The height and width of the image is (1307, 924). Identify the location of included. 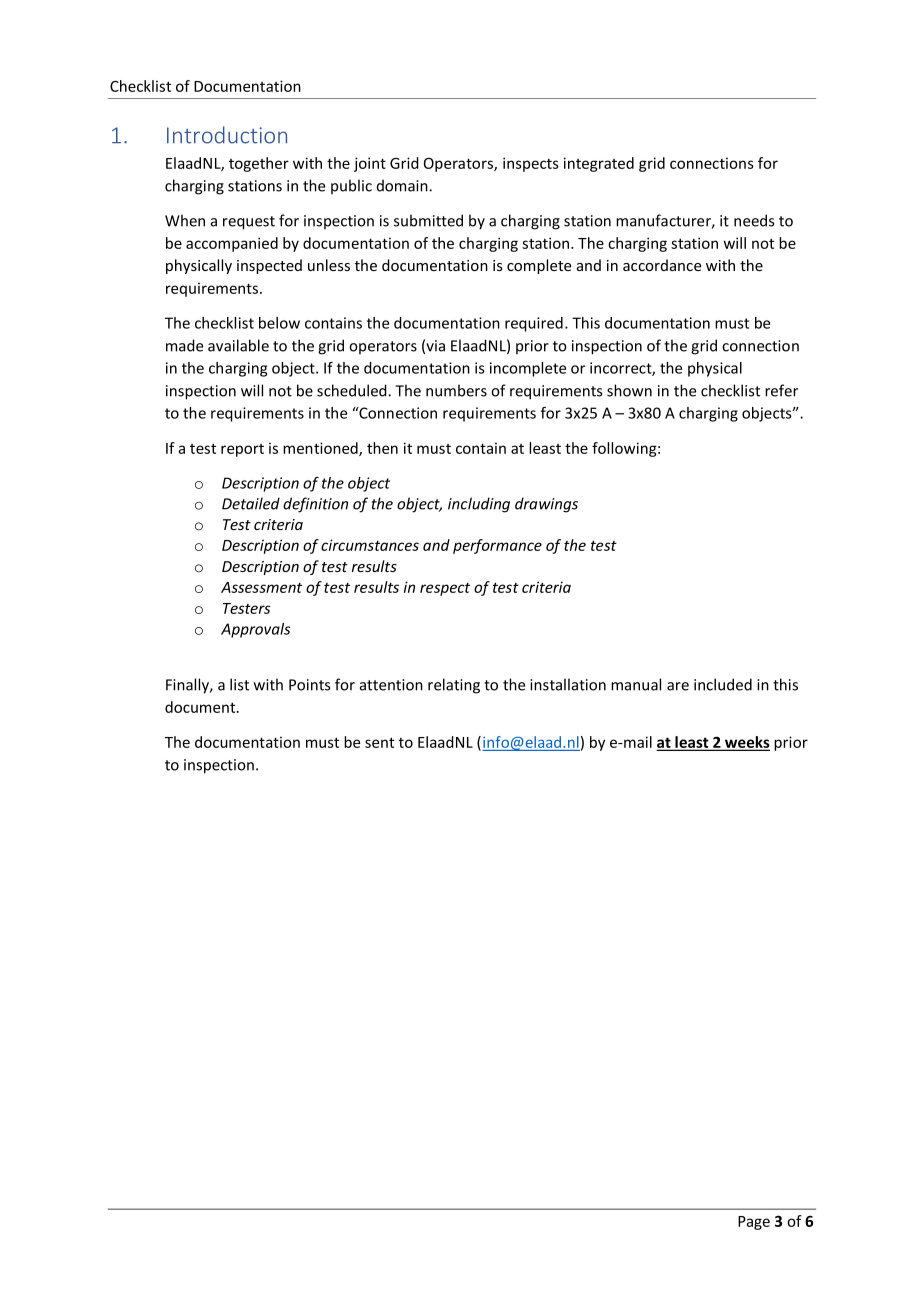
(723, 684).
